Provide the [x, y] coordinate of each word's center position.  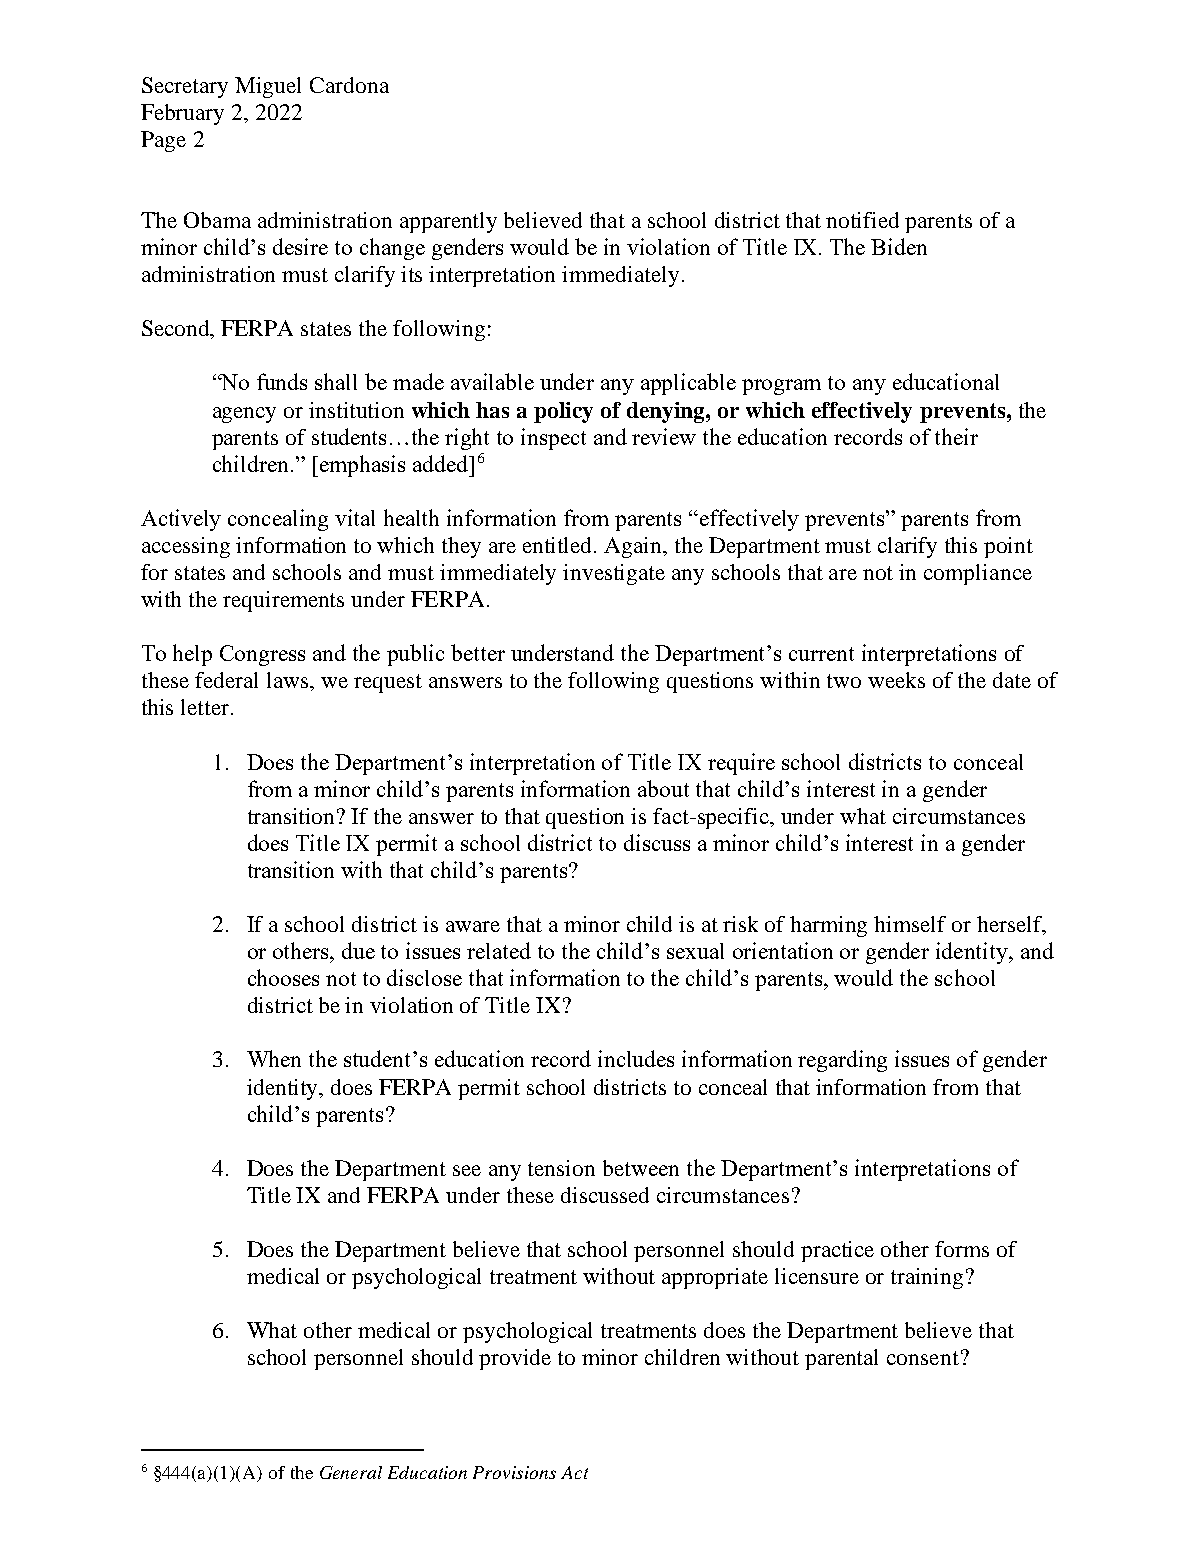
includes [636, 1058]
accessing [186, 547]
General [351, 1472]
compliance [978, 574]
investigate [614, 574]
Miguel [268, 87]
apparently [448, 222]
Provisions [514, 1472]
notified [862, 220]
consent [923, 1358]
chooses [283, 977]
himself [910, 924]
